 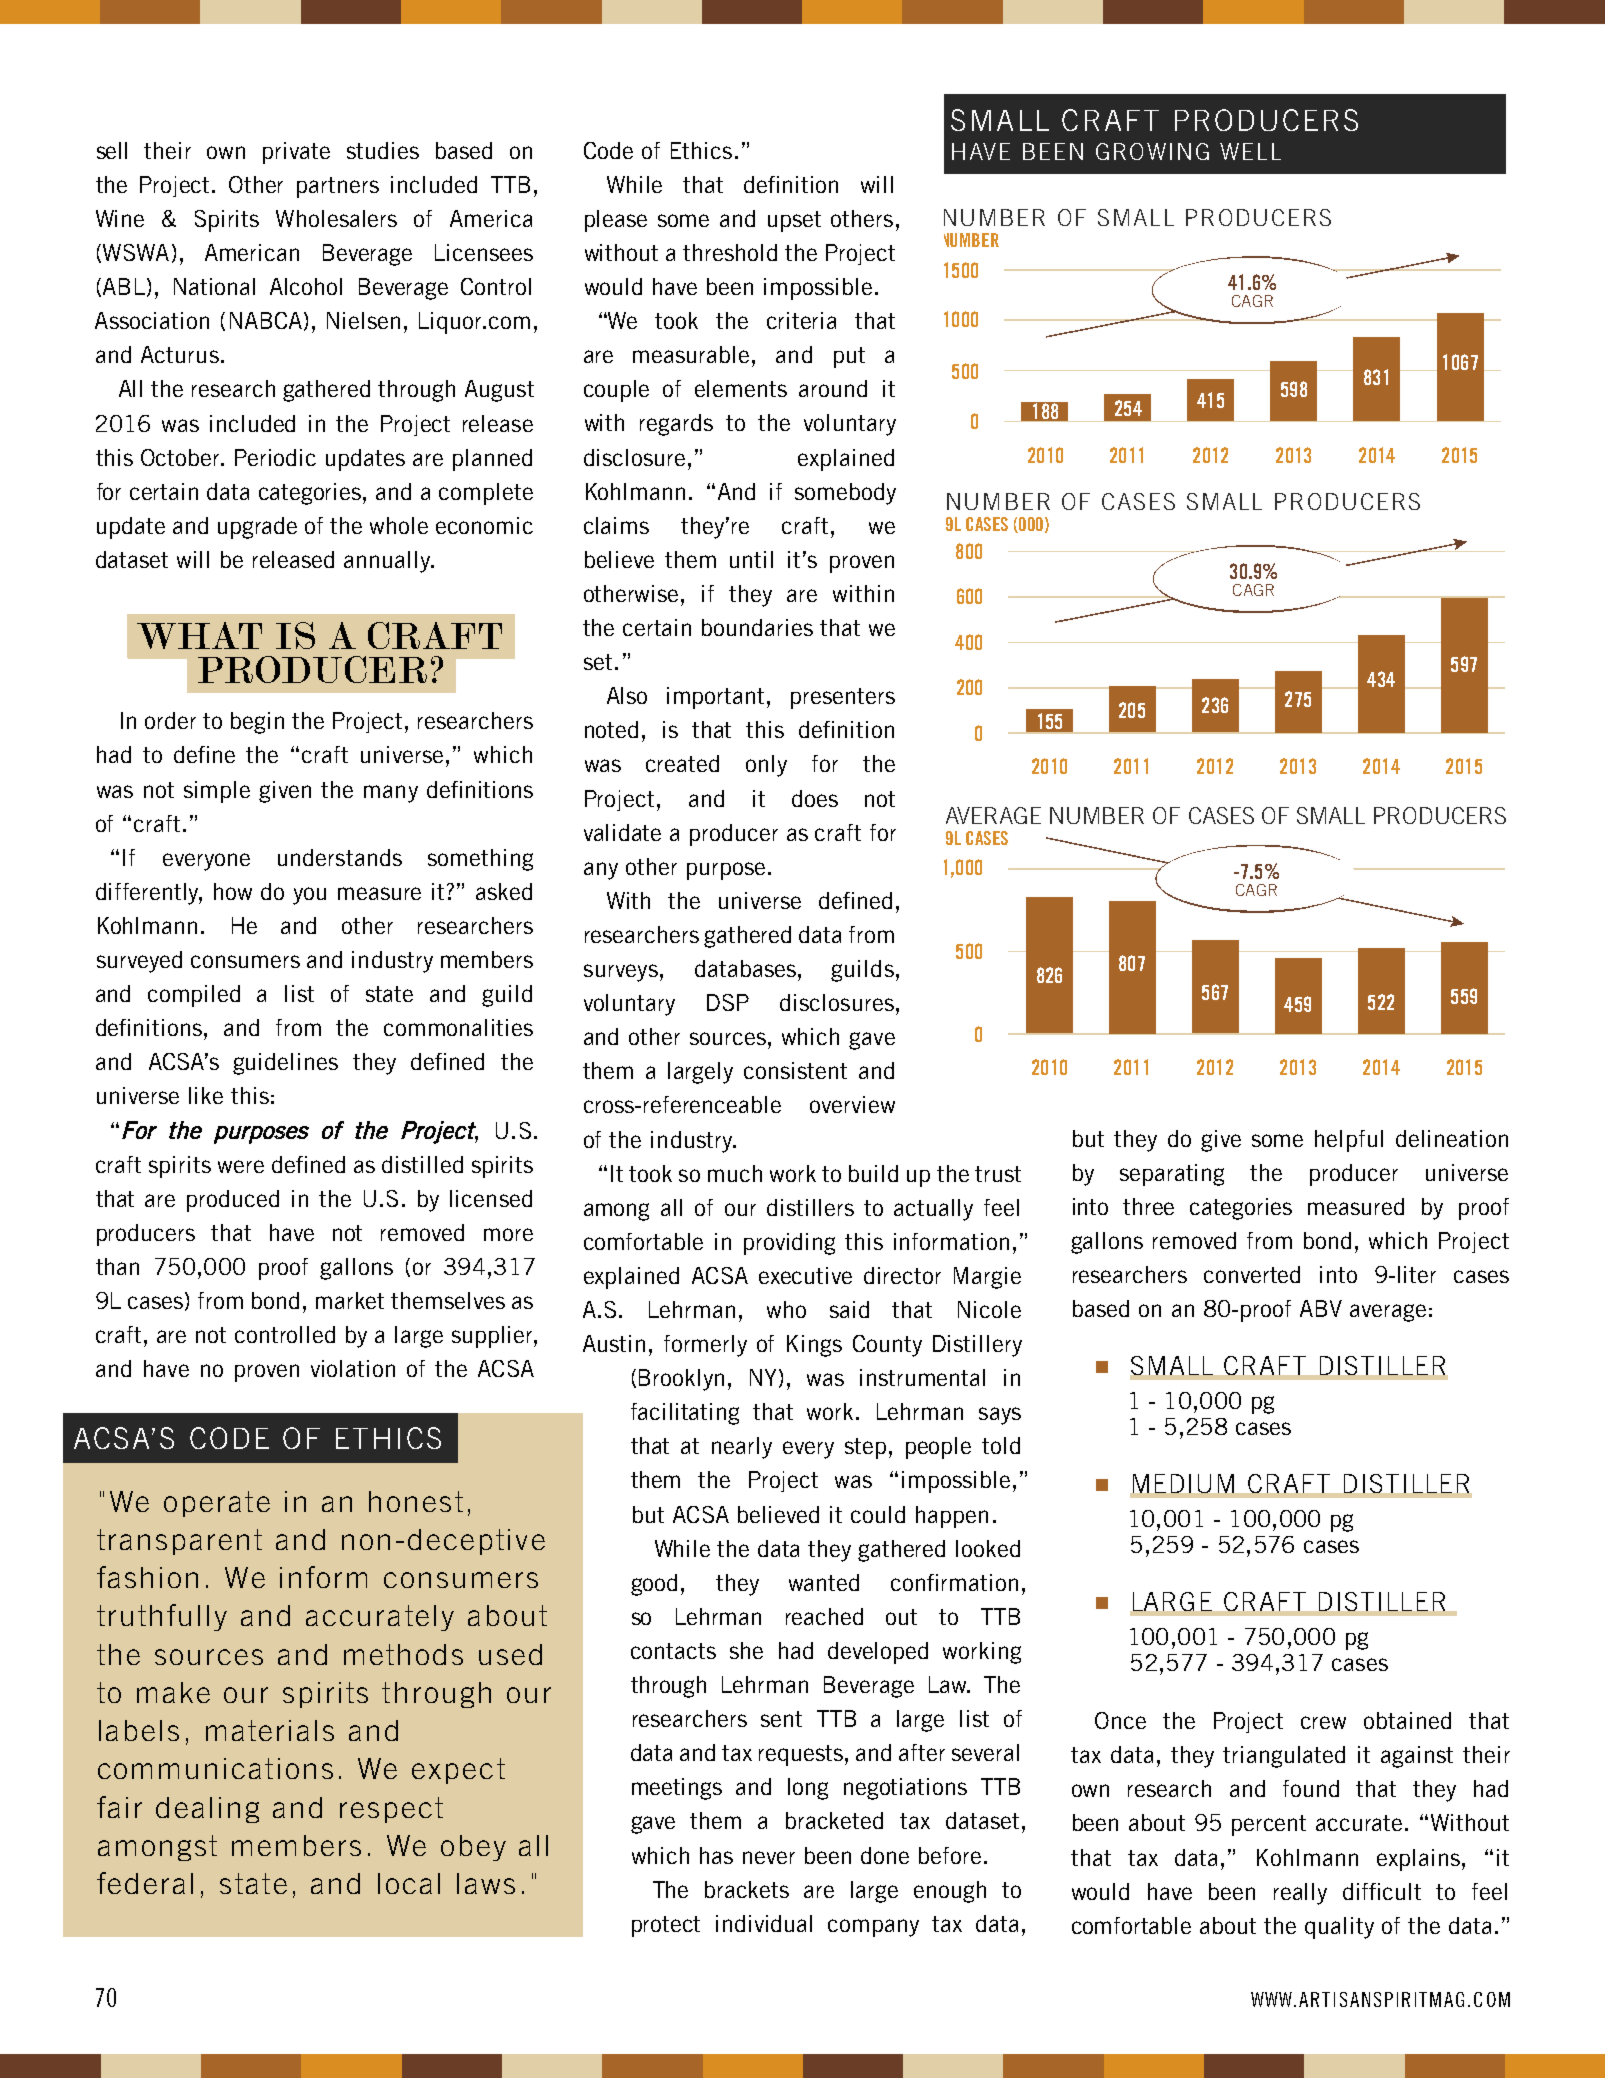 What do you see at coordinates (207, 1810) in the screenshot?
I see `dealing` at bounding box center [207, 1810].
